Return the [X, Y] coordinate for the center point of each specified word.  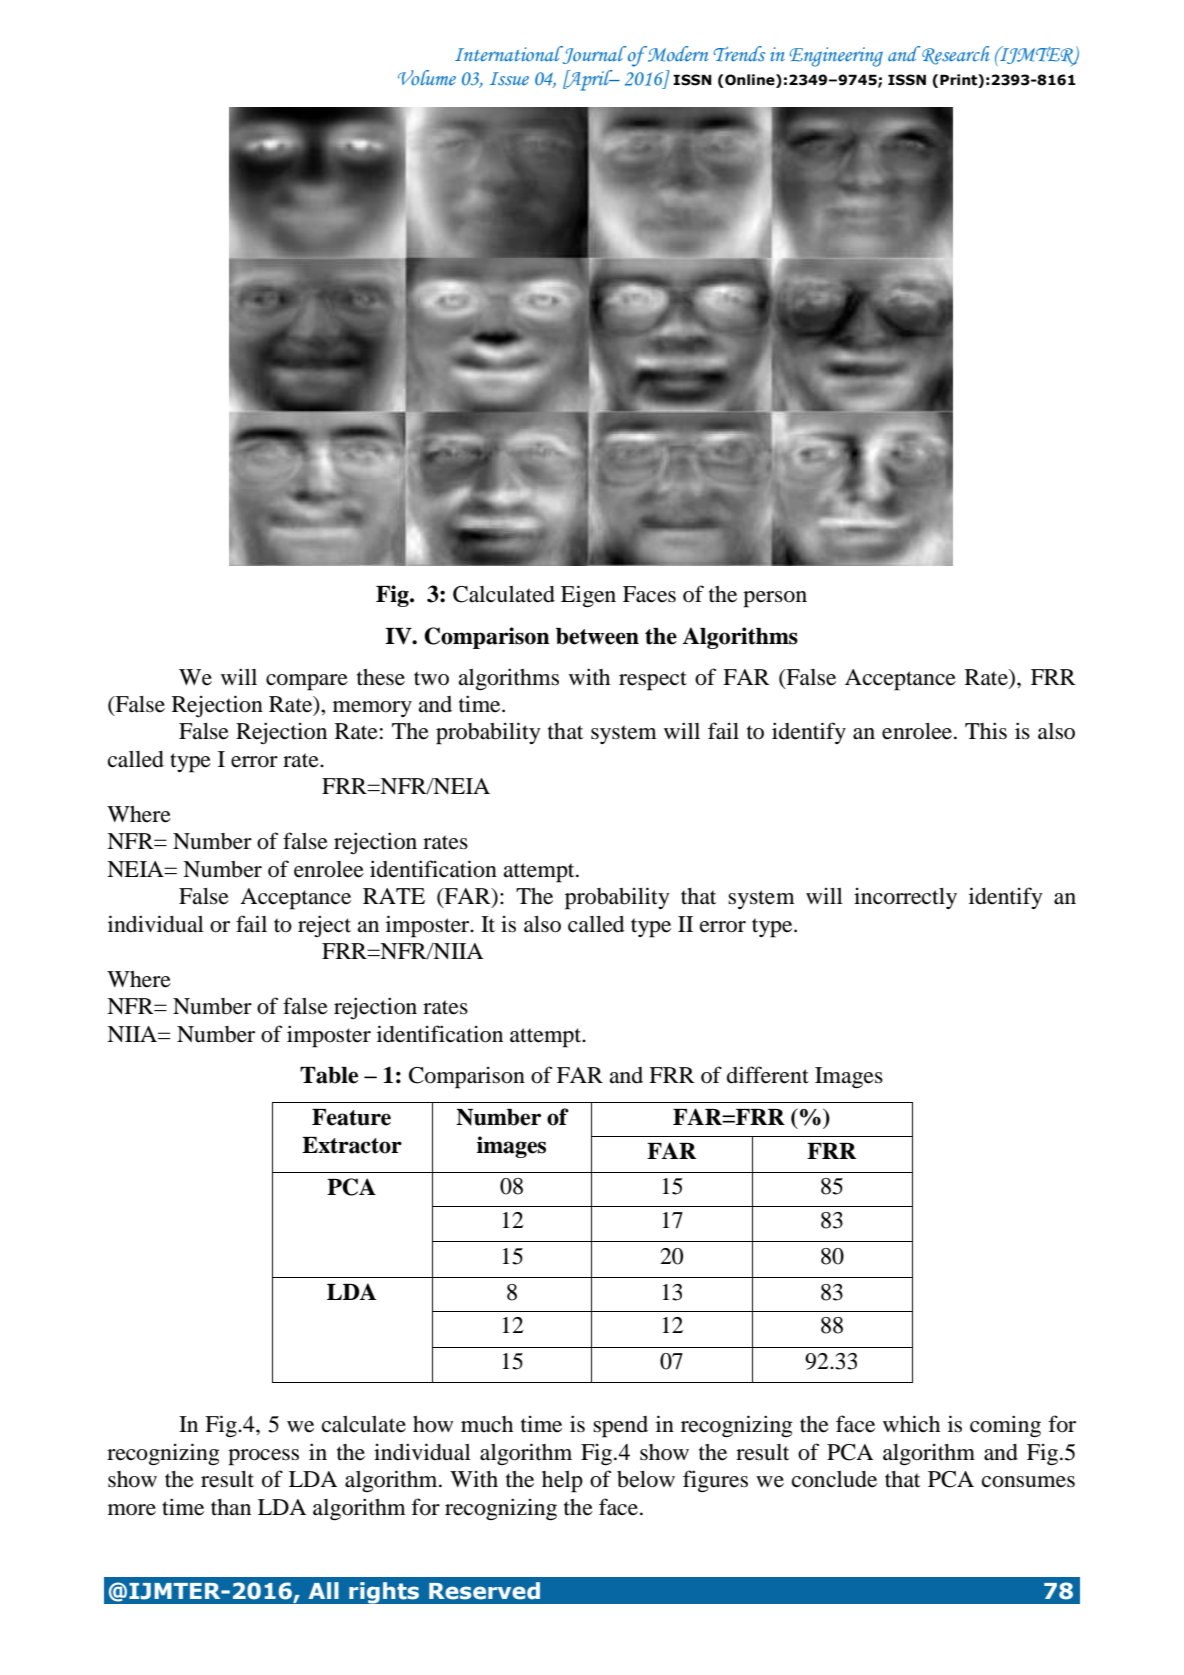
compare [307, 682]
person [775, 599]
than [231, 1507]
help [562, 1482]
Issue [509, 79]
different [768, 1075]
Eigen [588, 596]
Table [329, 1075]
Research [955, 55]
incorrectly [905, 898]
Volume [427, 77]
